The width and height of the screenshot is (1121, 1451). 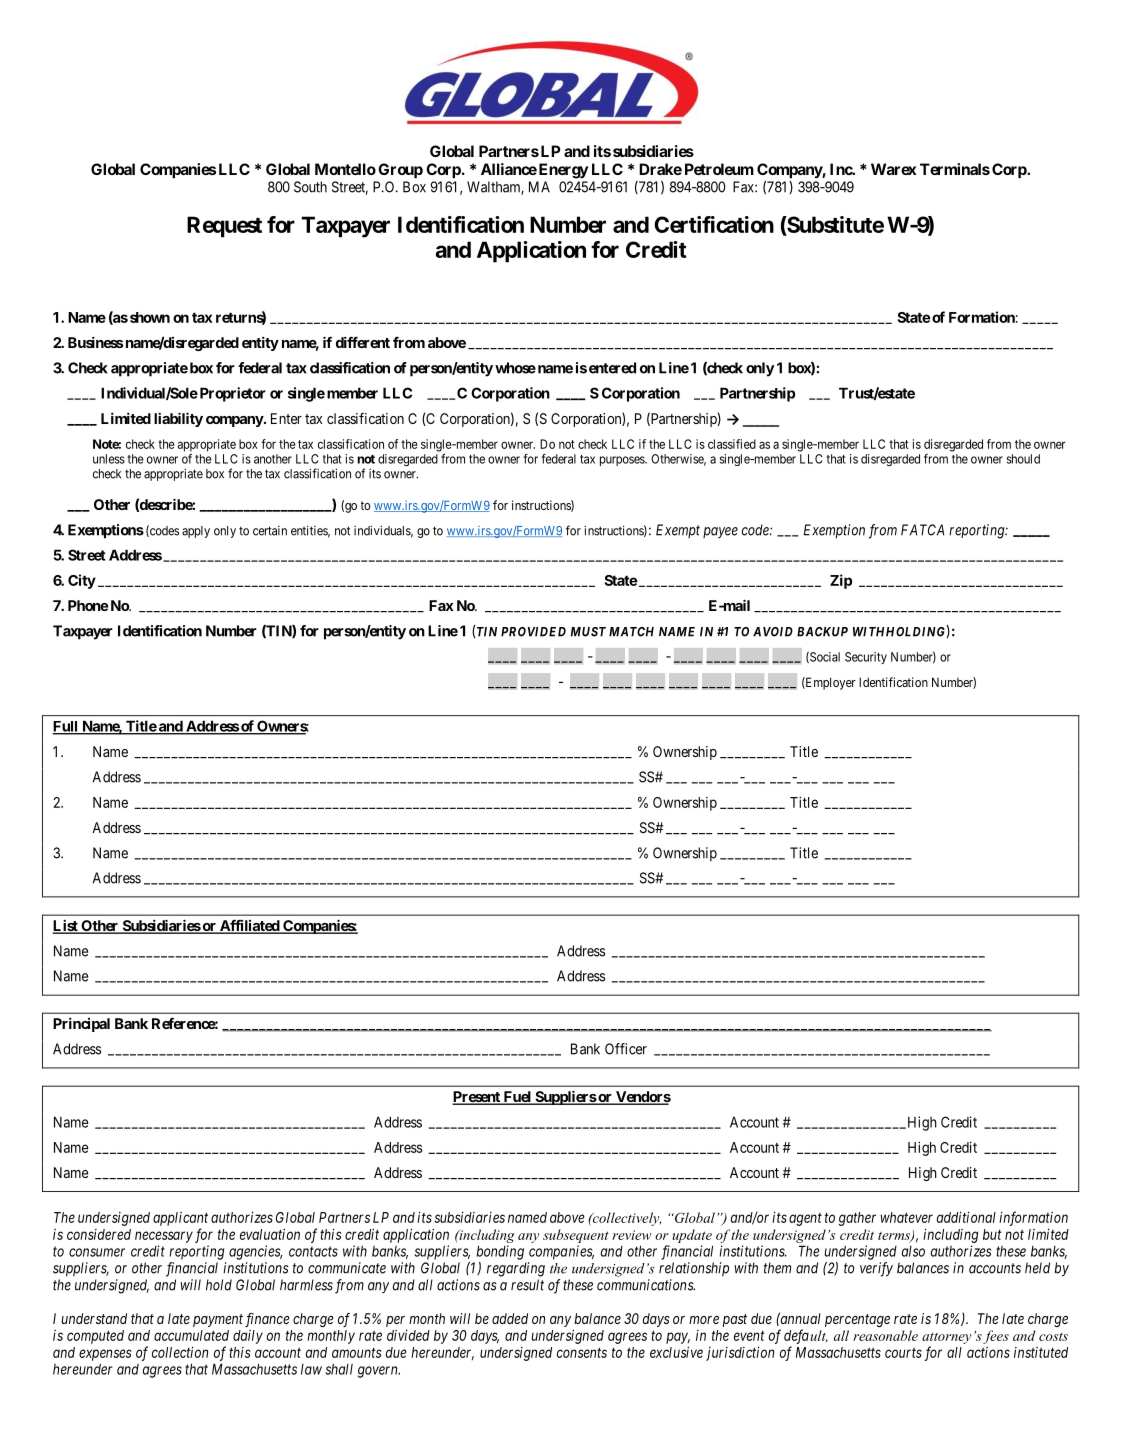 I want to click on Full, so click(x=66, y=727).
